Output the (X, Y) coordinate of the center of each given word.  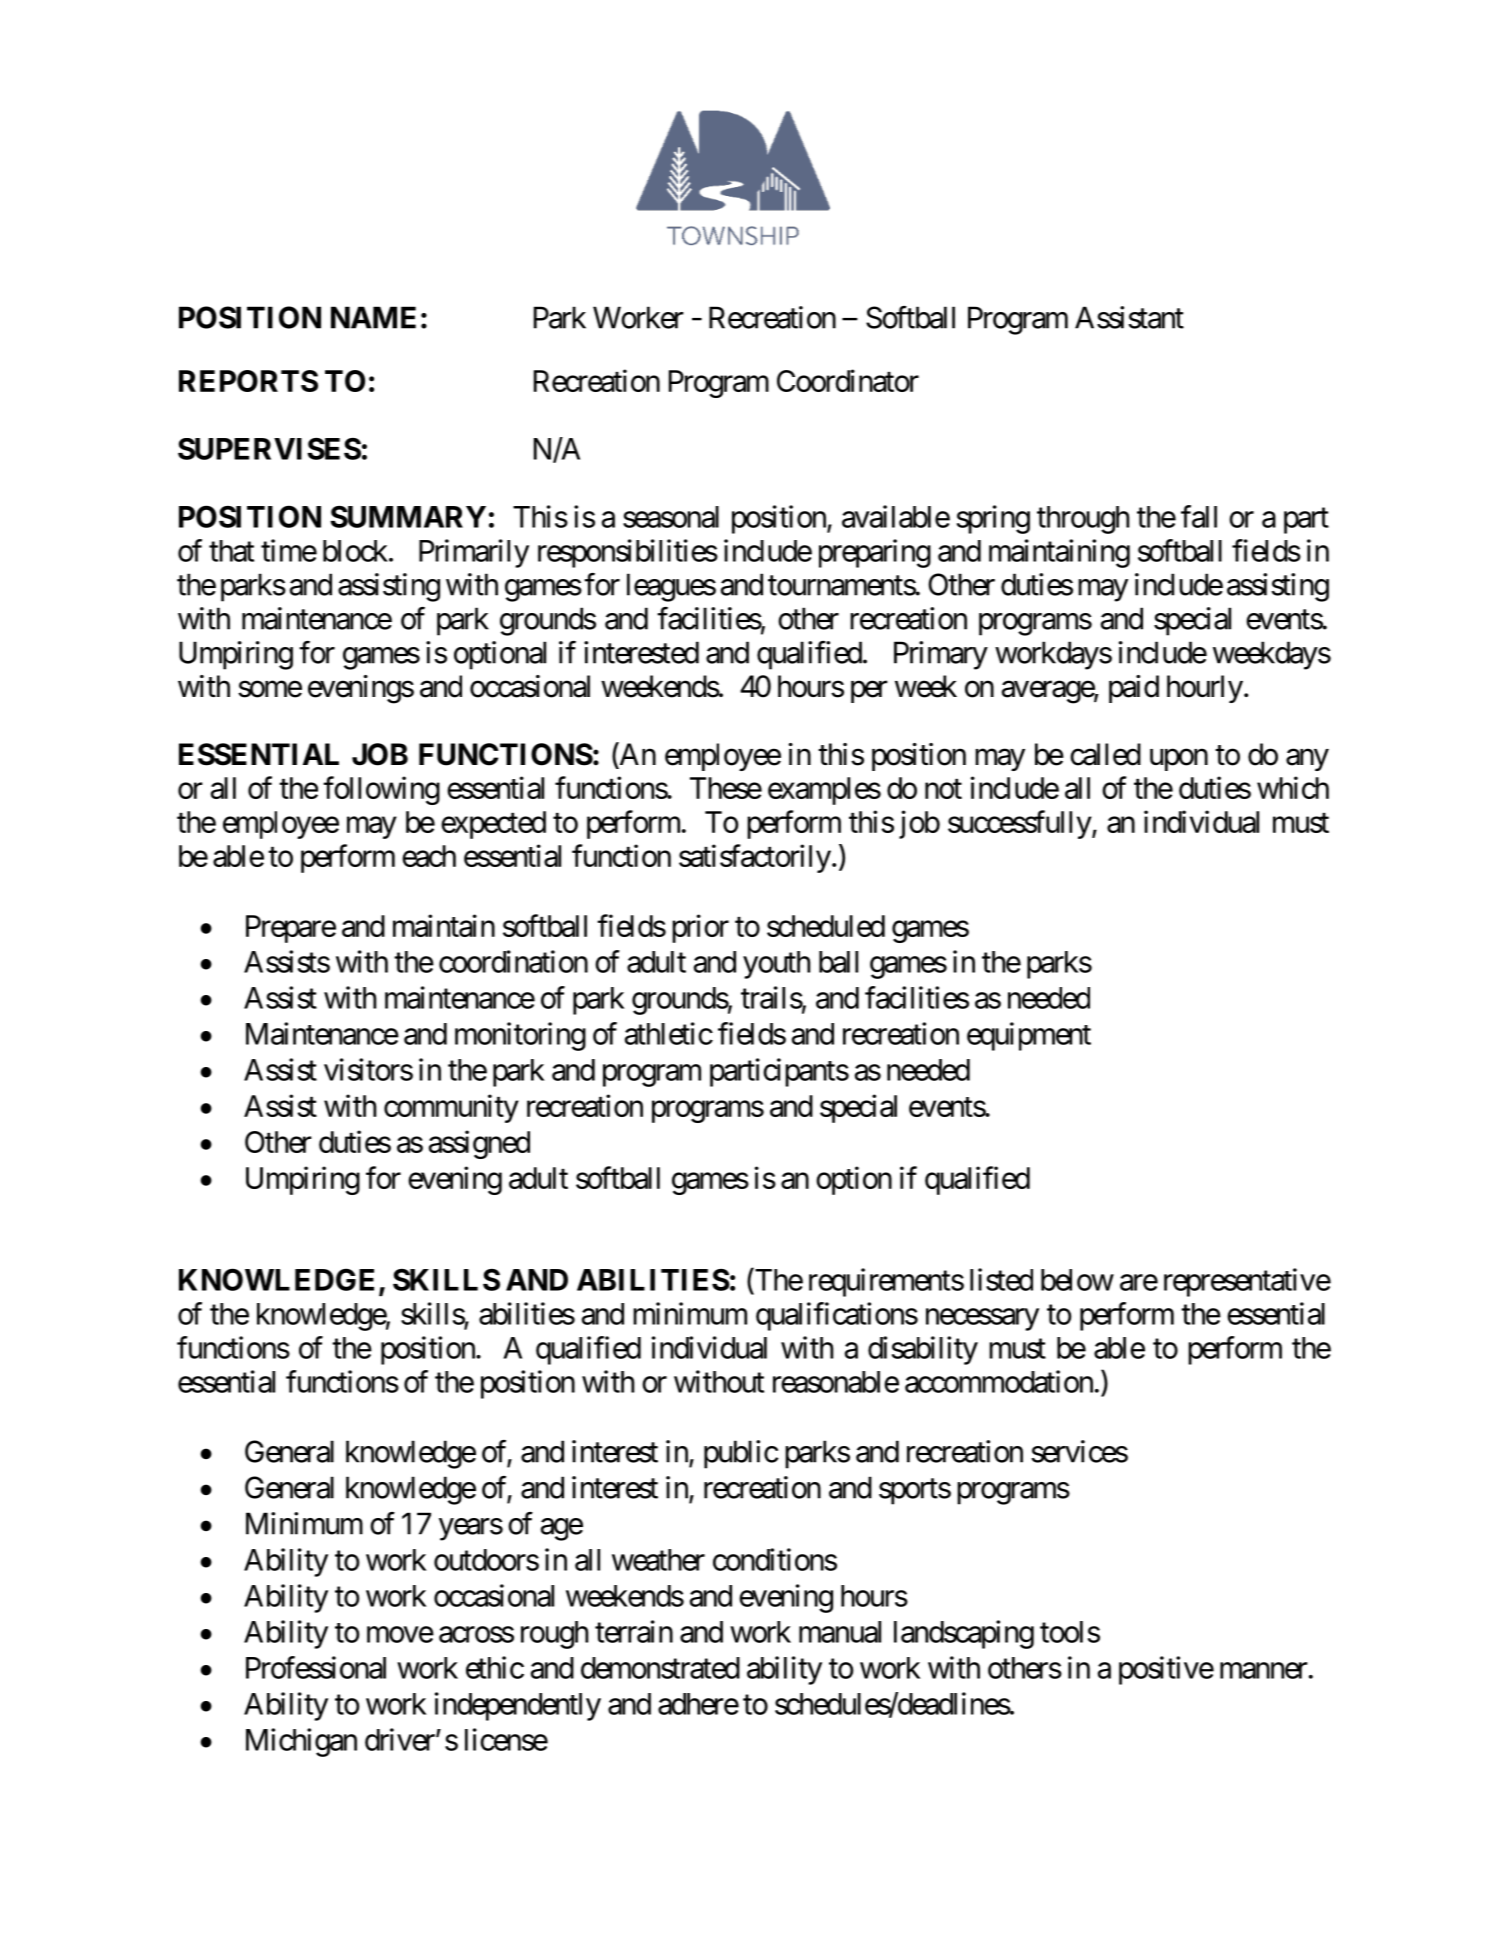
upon (1179, 760)
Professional (316, 1667)
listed (1001, 1279)
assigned (479, 1144)
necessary (982, 1320)
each (429, 856)
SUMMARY (408, 516)
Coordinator (848, 380)
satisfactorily (755, 858)
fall (1199, 516)
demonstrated (660, 1668)
